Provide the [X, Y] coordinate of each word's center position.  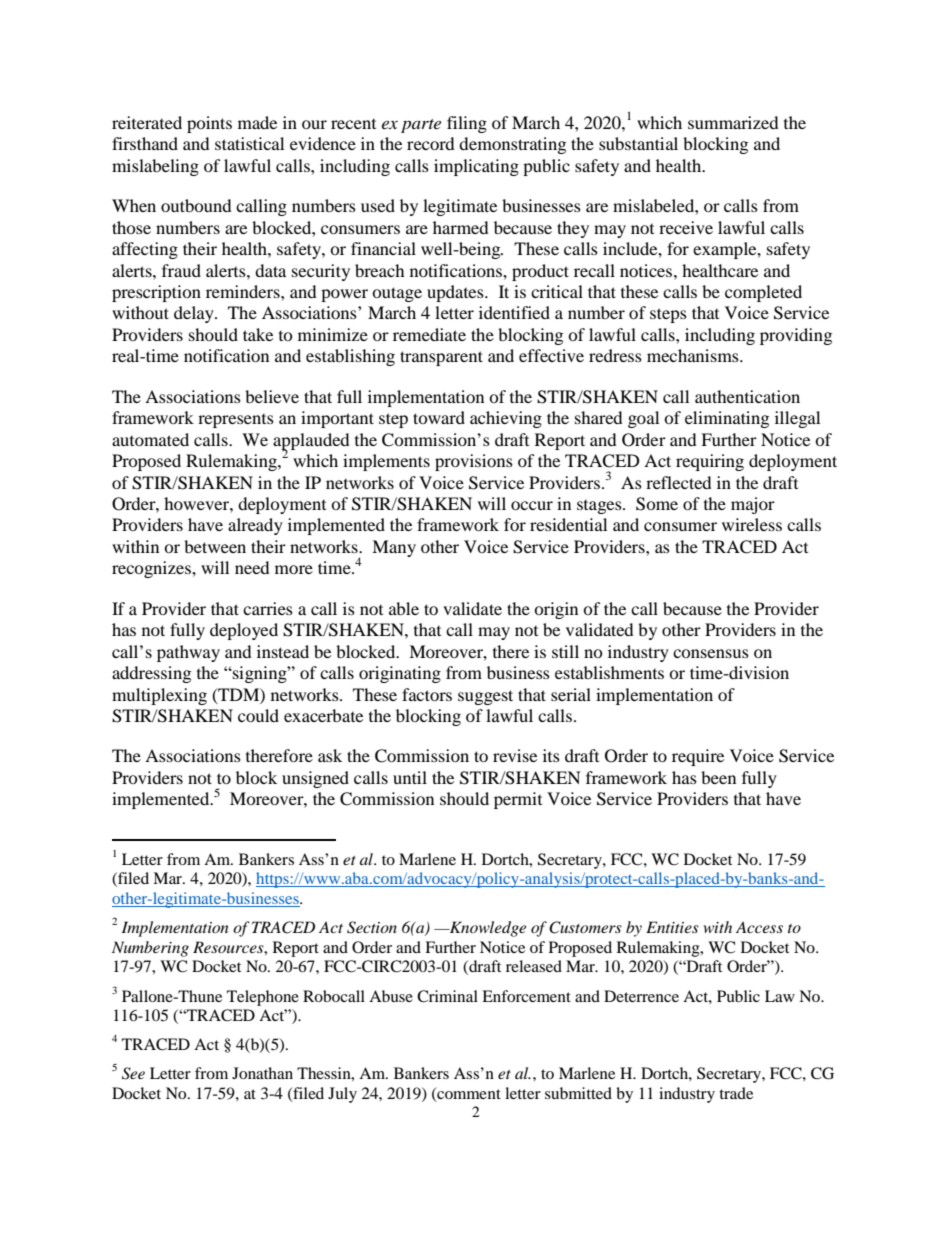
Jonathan [262, 1073]
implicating [476, 167]
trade [736, 1093]
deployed [244, 631]
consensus [711, 653]
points [209, 124]
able [404, 608]
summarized [733, 122]
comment [468, 1094]
